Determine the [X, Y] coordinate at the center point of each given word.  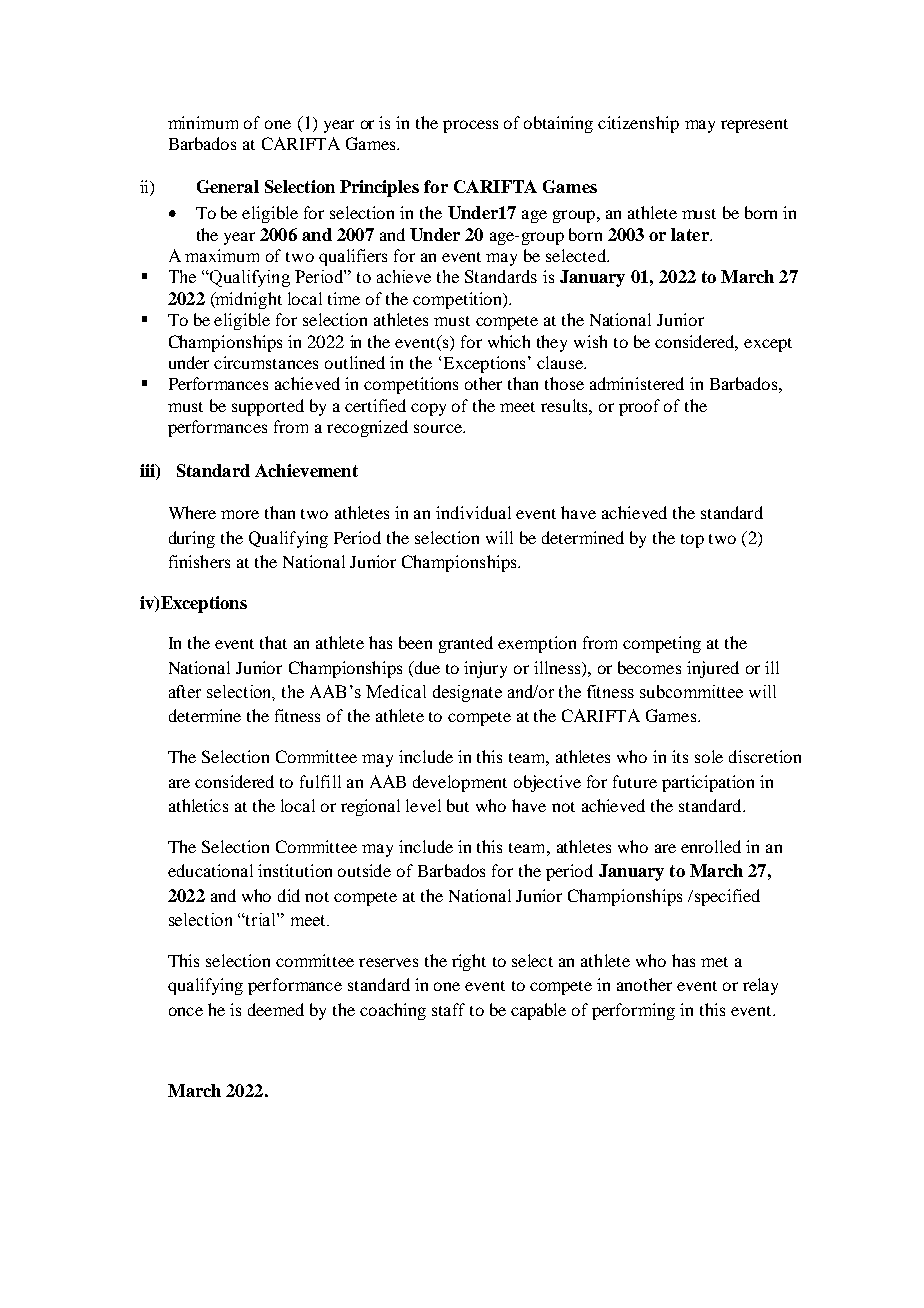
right [469, 962]
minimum [203, 122]
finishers [199, 561]
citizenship [638, 124]
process [470, 126]
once [186, 1011]
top [692, 541]
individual [473, 512]
